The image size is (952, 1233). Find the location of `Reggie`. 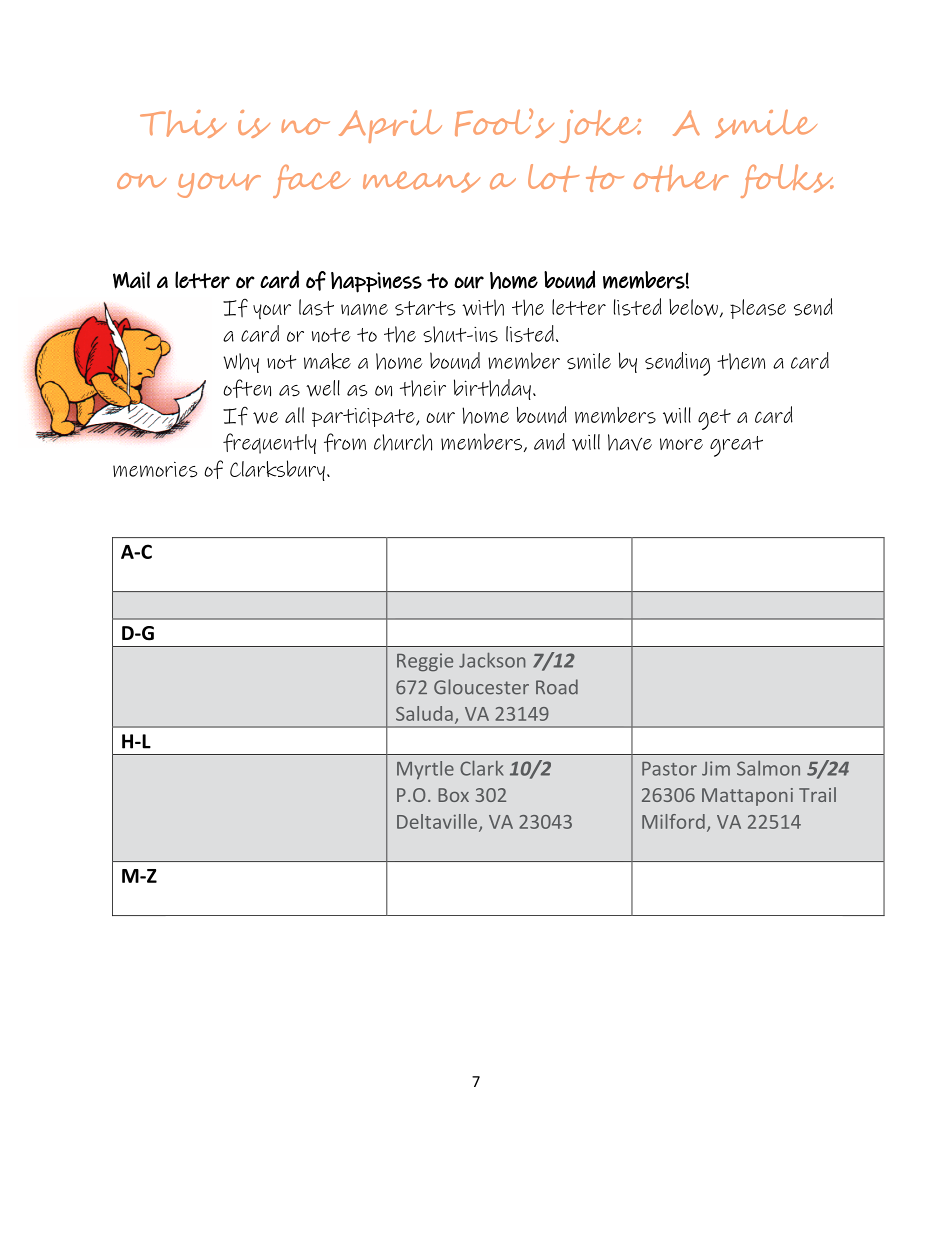

Reggie is located at coordinates (425, 662).
